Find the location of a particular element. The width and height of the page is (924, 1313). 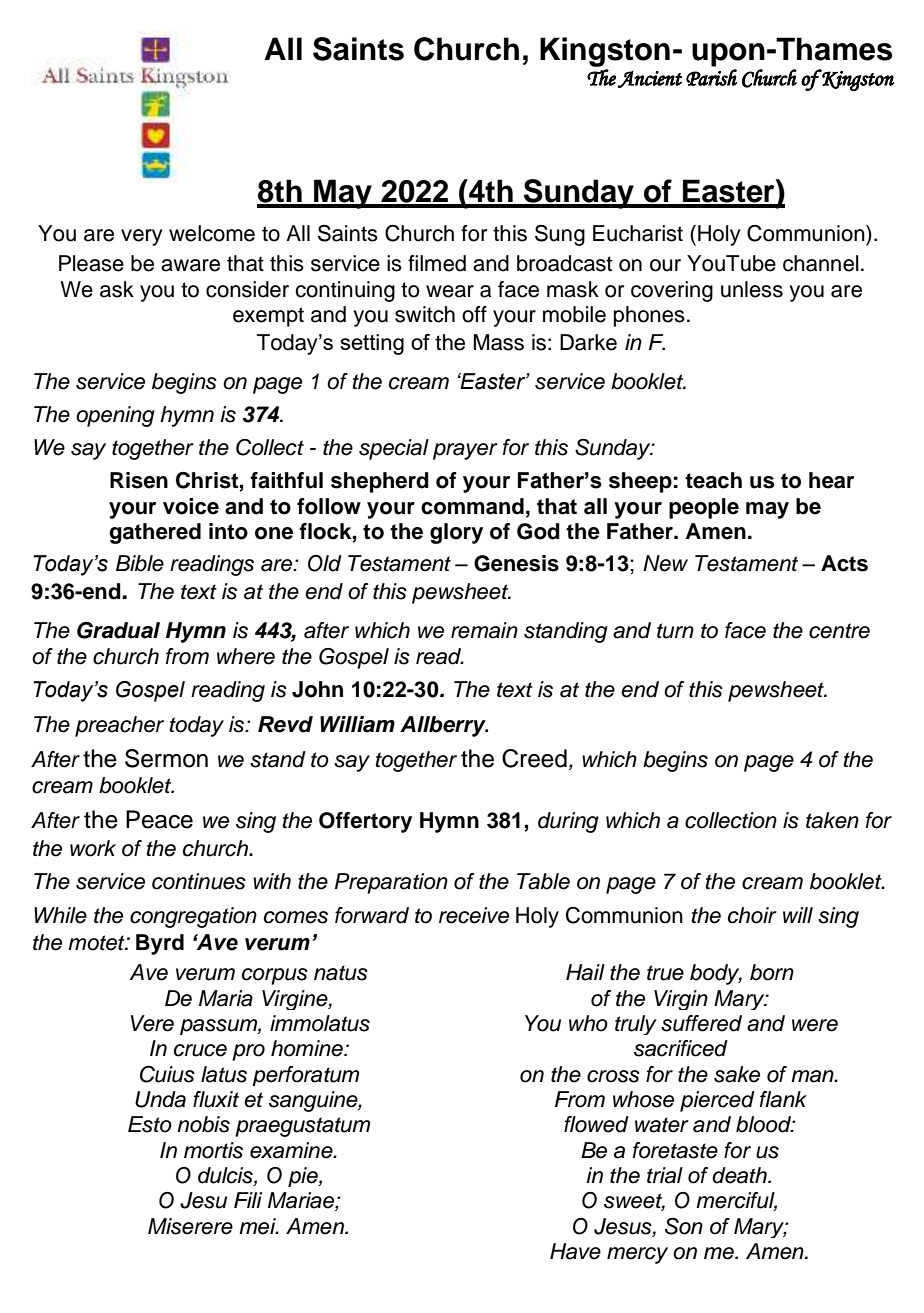

Fili is located at coordinates (248, 1200).
